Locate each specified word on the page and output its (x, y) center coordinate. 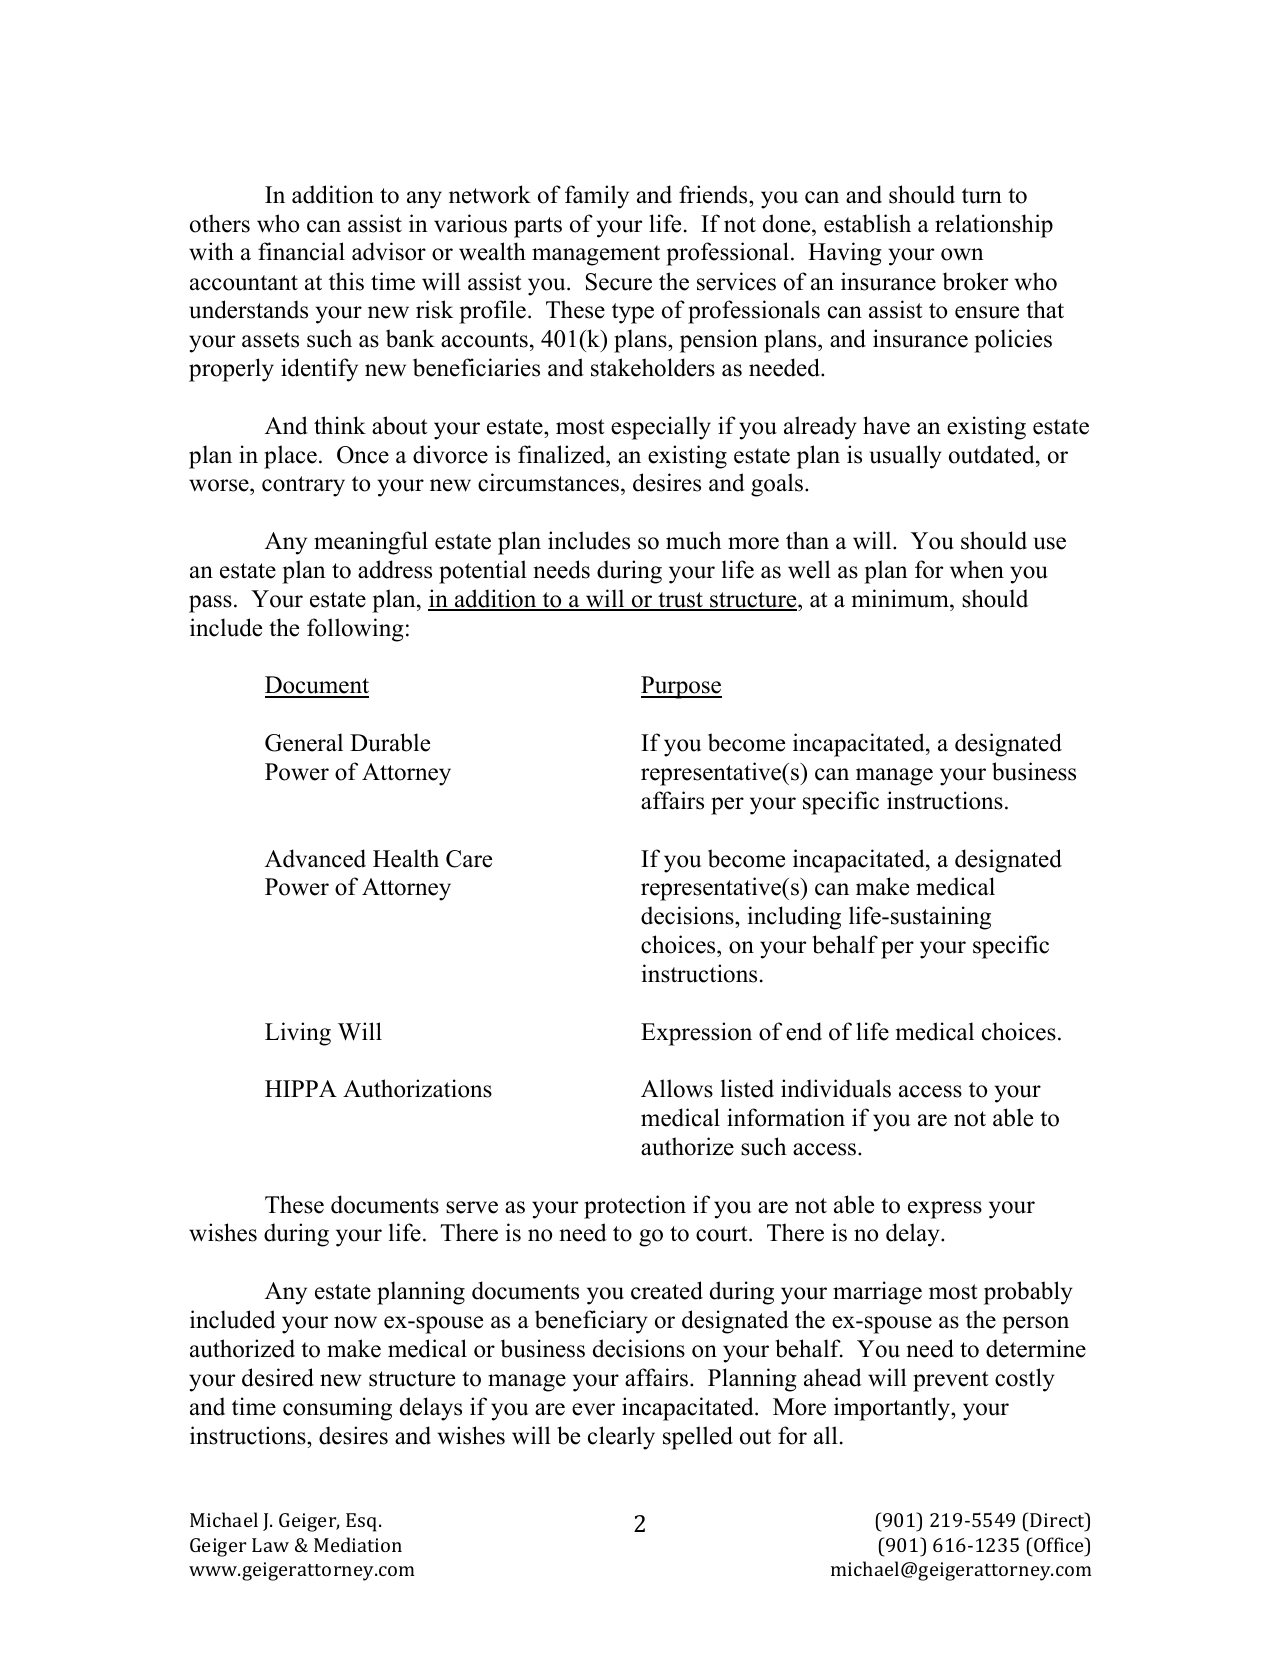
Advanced (315, 858)
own (962, 254)
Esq (363, 1522)
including (794, 918)
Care (469, 859)
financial (301, 251)
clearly (621, 1438)
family (597, 197)
